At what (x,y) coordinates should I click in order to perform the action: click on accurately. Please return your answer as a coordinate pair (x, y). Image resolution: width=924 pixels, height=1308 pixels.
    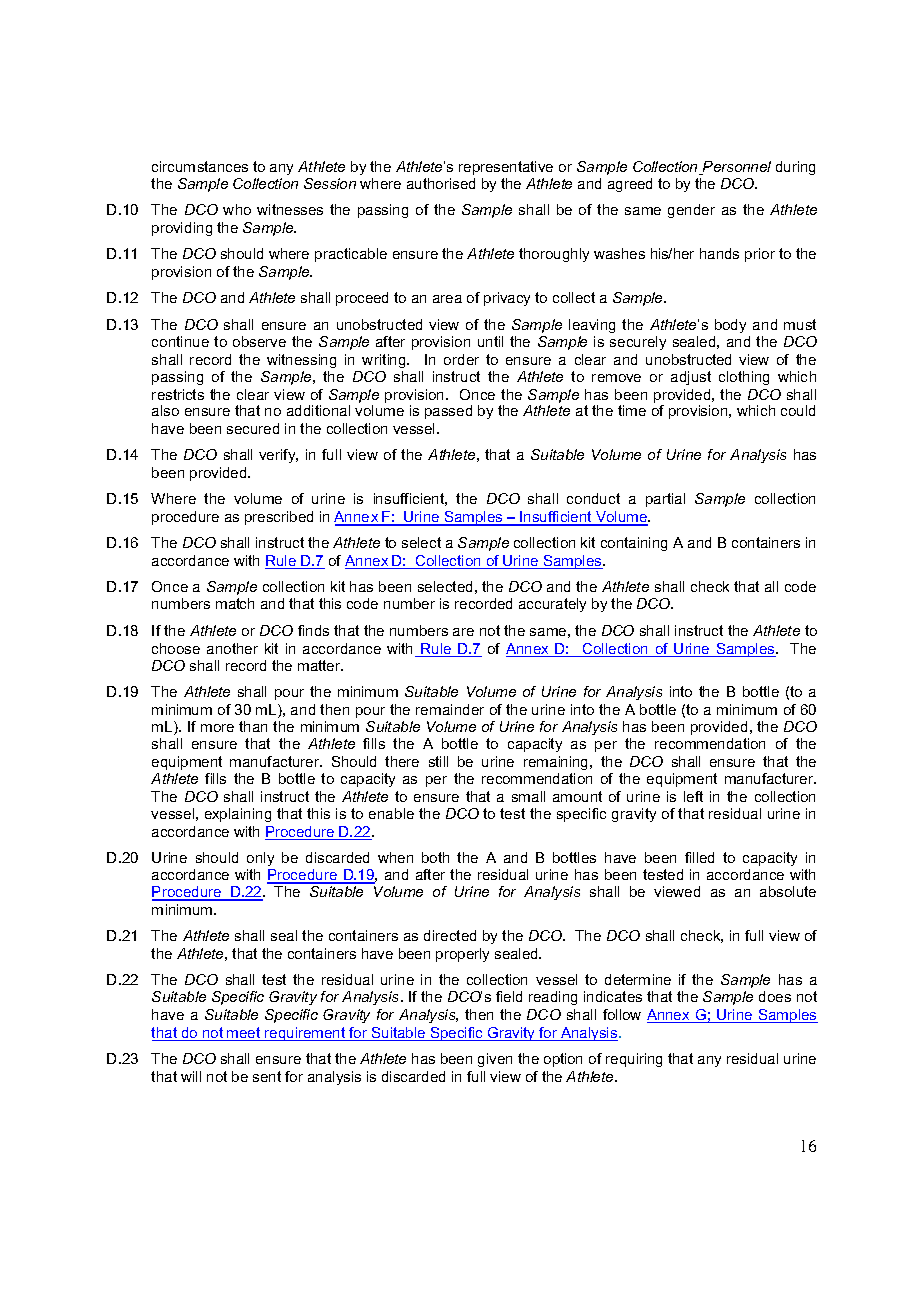
    Looking at the image, I should click on (552, 605).
